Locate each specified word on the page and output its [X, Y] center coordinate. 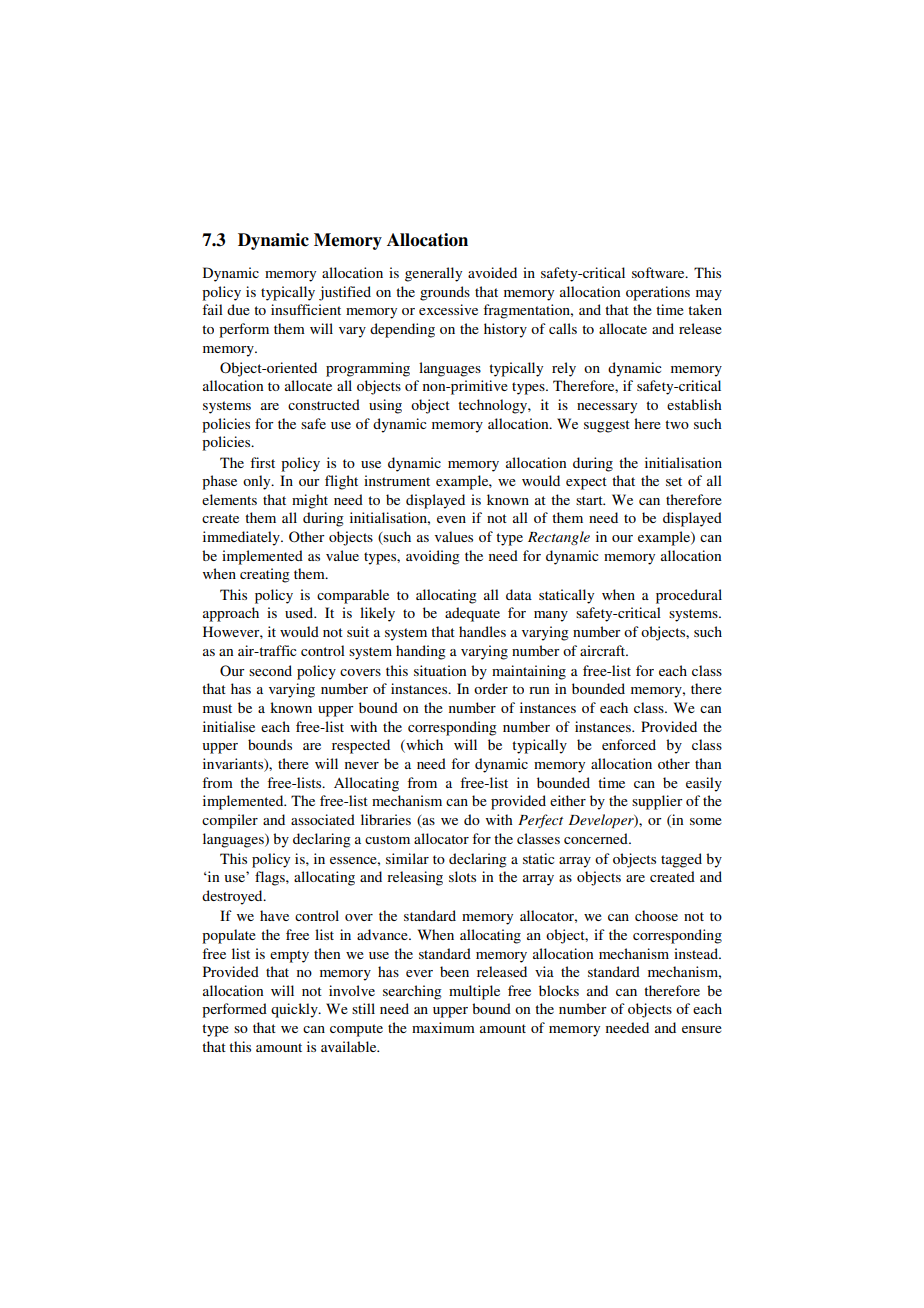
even [451, 519]
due [238, 309]
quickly [295, 1010]
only [258, 482]
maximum [443, 1027]
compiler [230, 821]
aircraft [604, 650]
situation [440, 670]
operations [658, 293]
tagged [681, 860]
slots [462, 876]
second [270, 670]
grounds [445, 293]
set [674, 481]
